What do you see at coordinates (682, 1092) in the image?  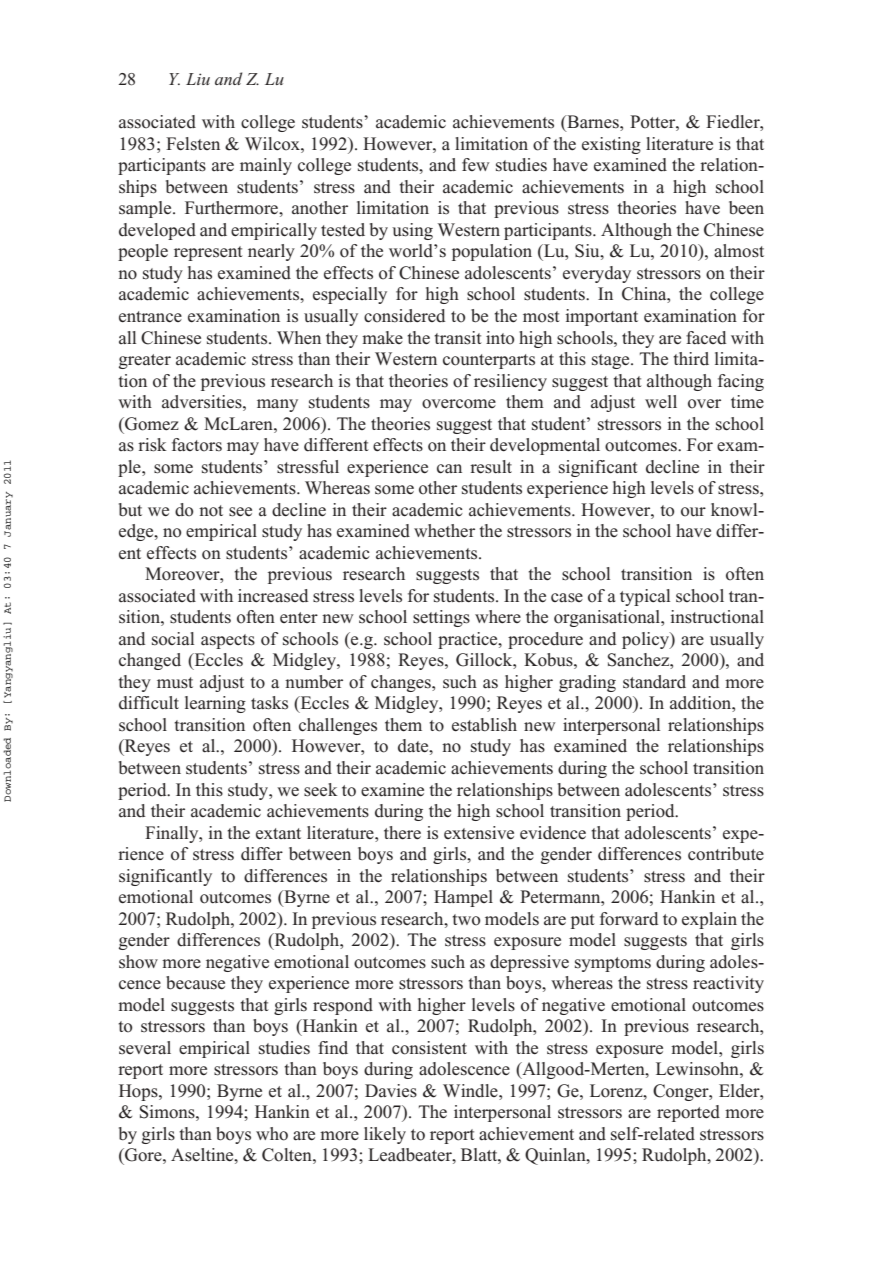 I see `Conger` at bounding box center [682, 1092].
